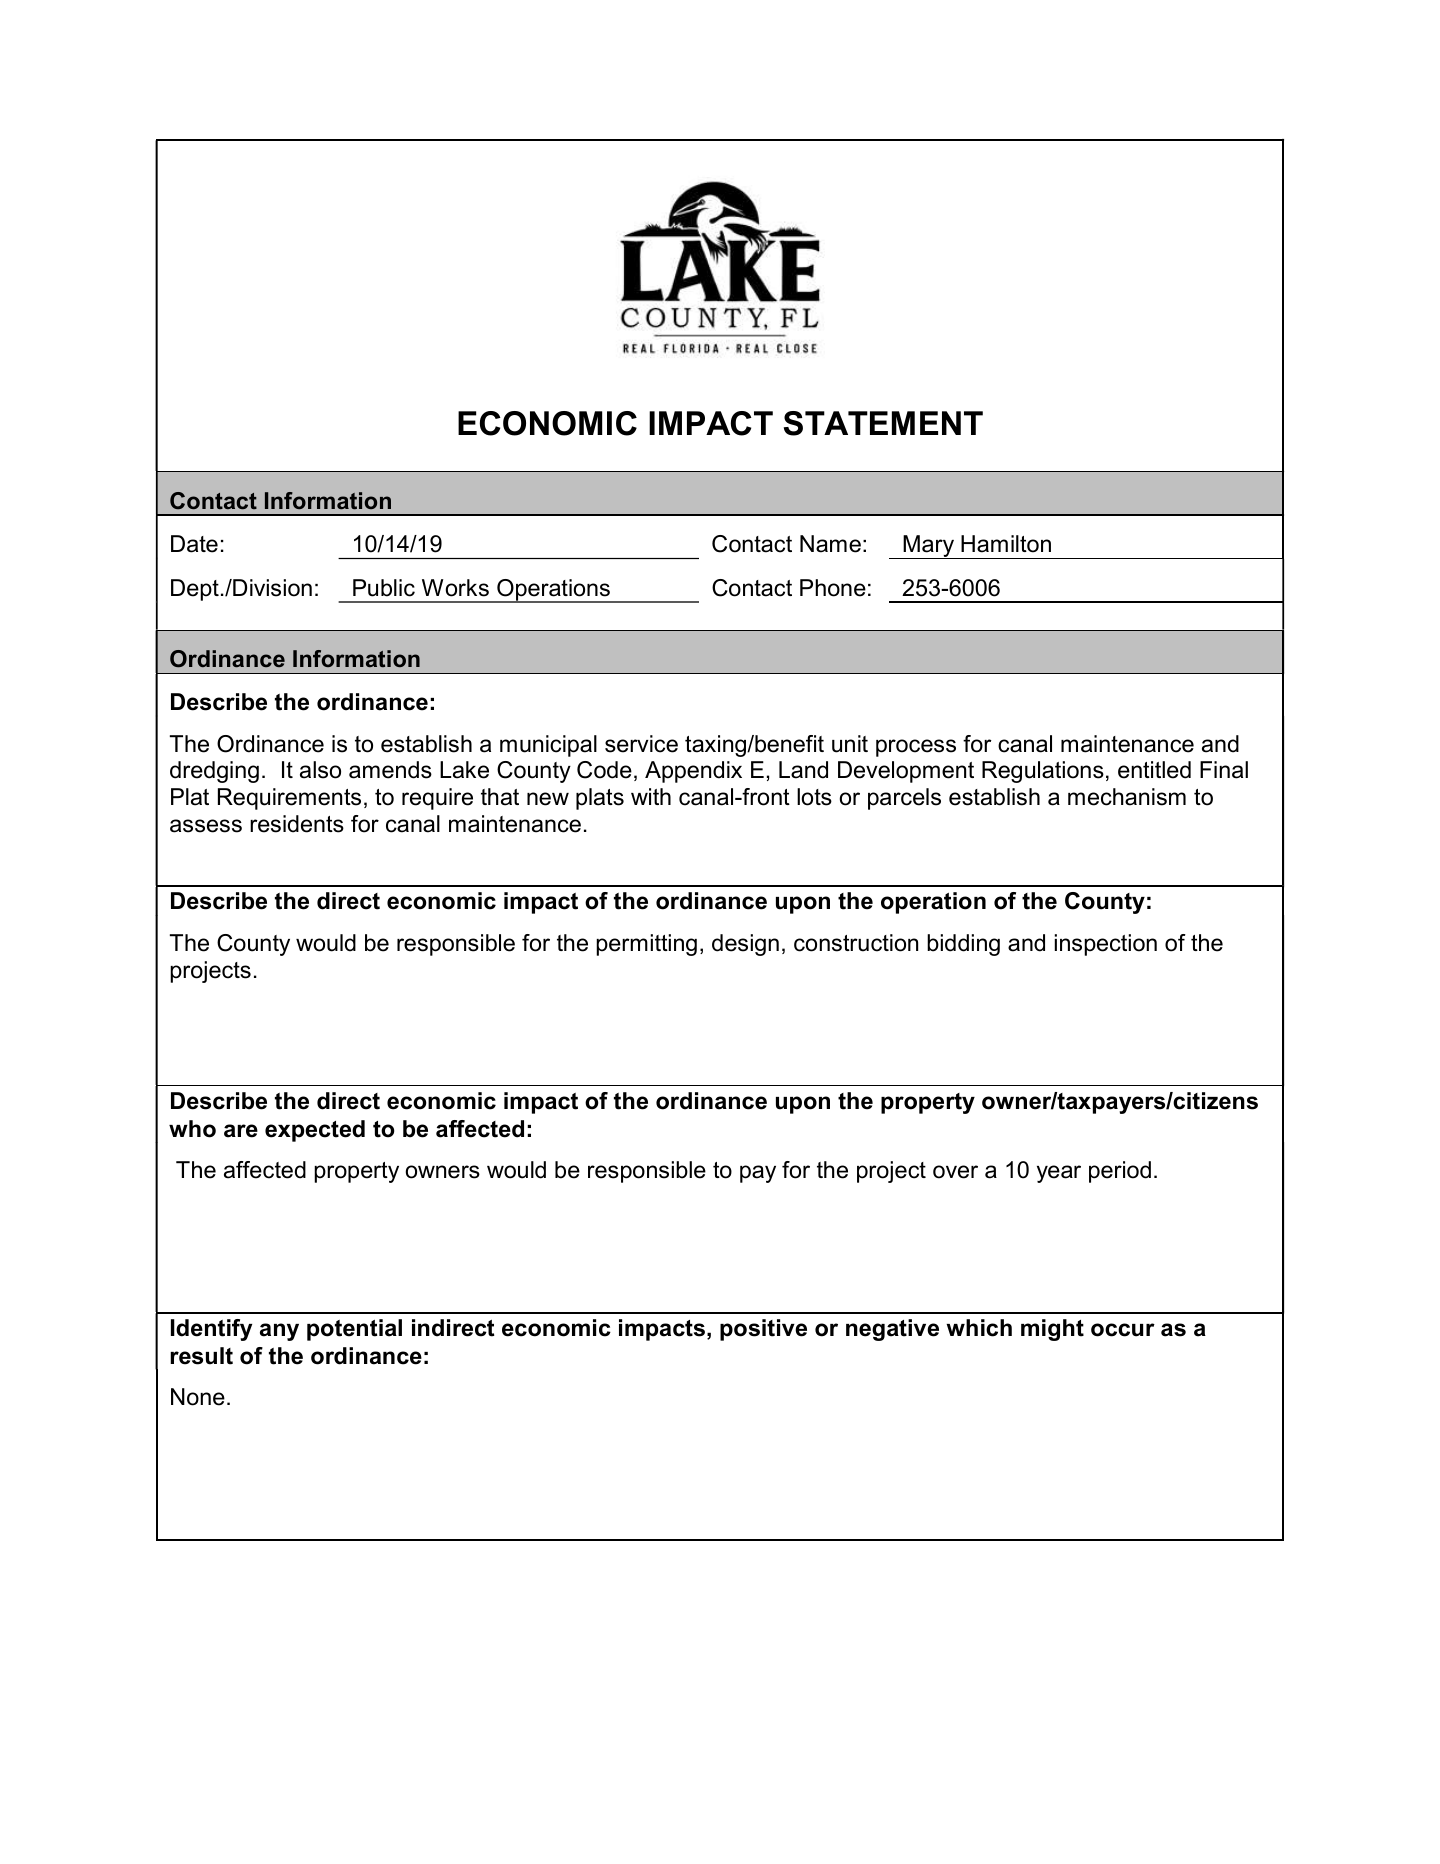 The width and height of the image is (1440, 1864). Describe the element at coordinates (194, 544) in the image. I see `Date` at that location.
